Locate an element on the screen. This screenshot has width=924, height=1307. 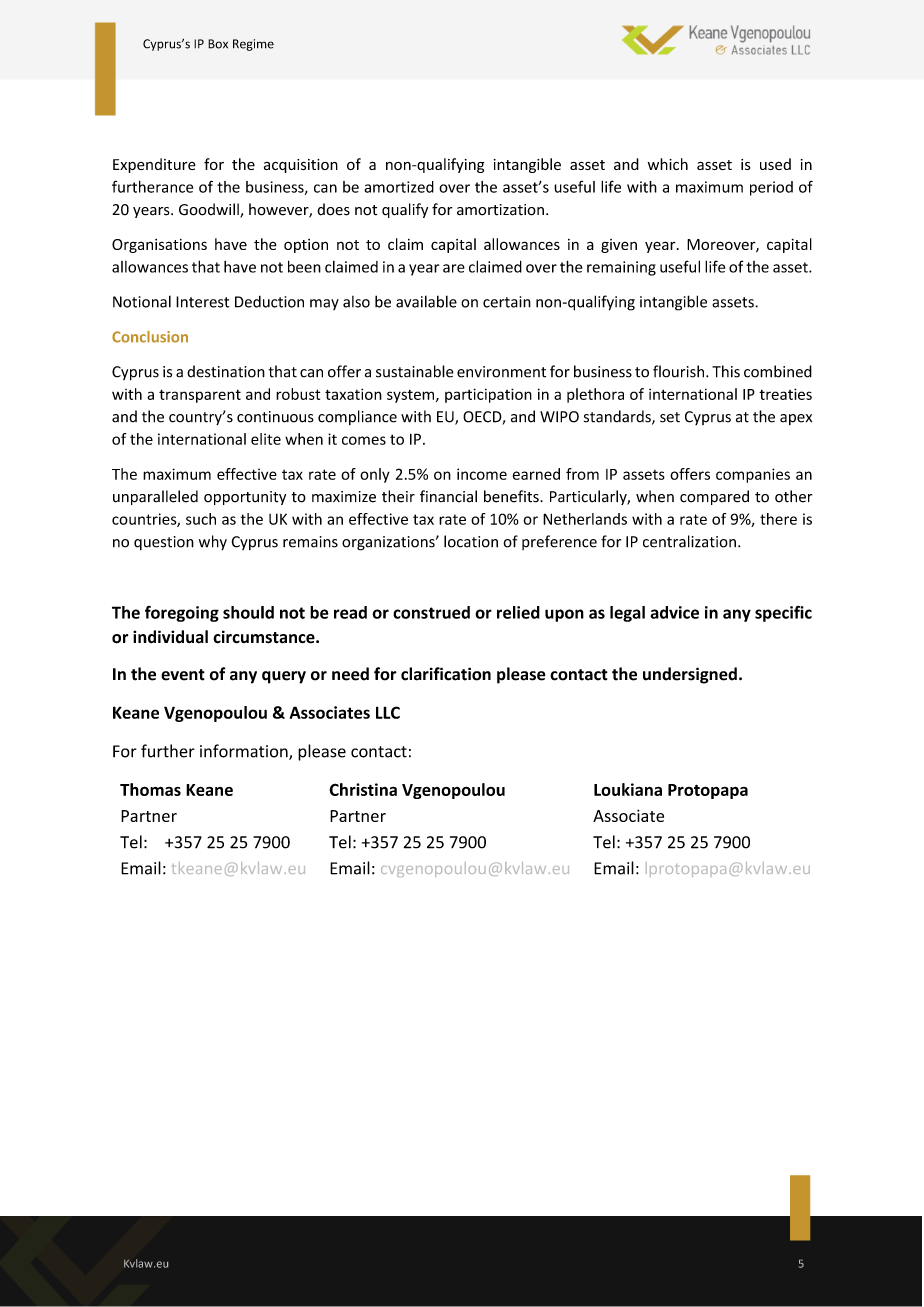
Box is located at coordinates (218, 44).
